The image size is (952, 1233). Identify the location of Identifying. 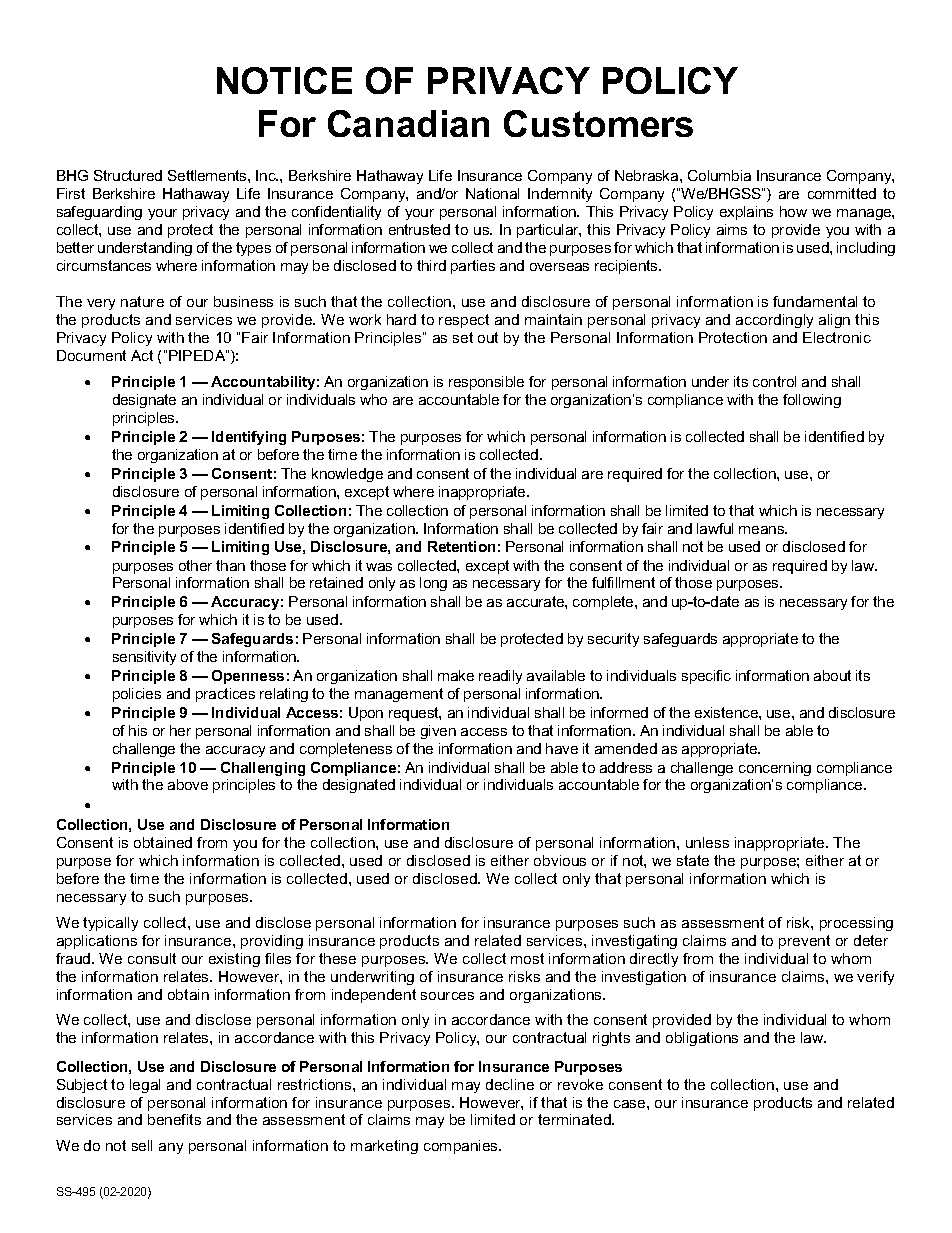
(249, 438).
